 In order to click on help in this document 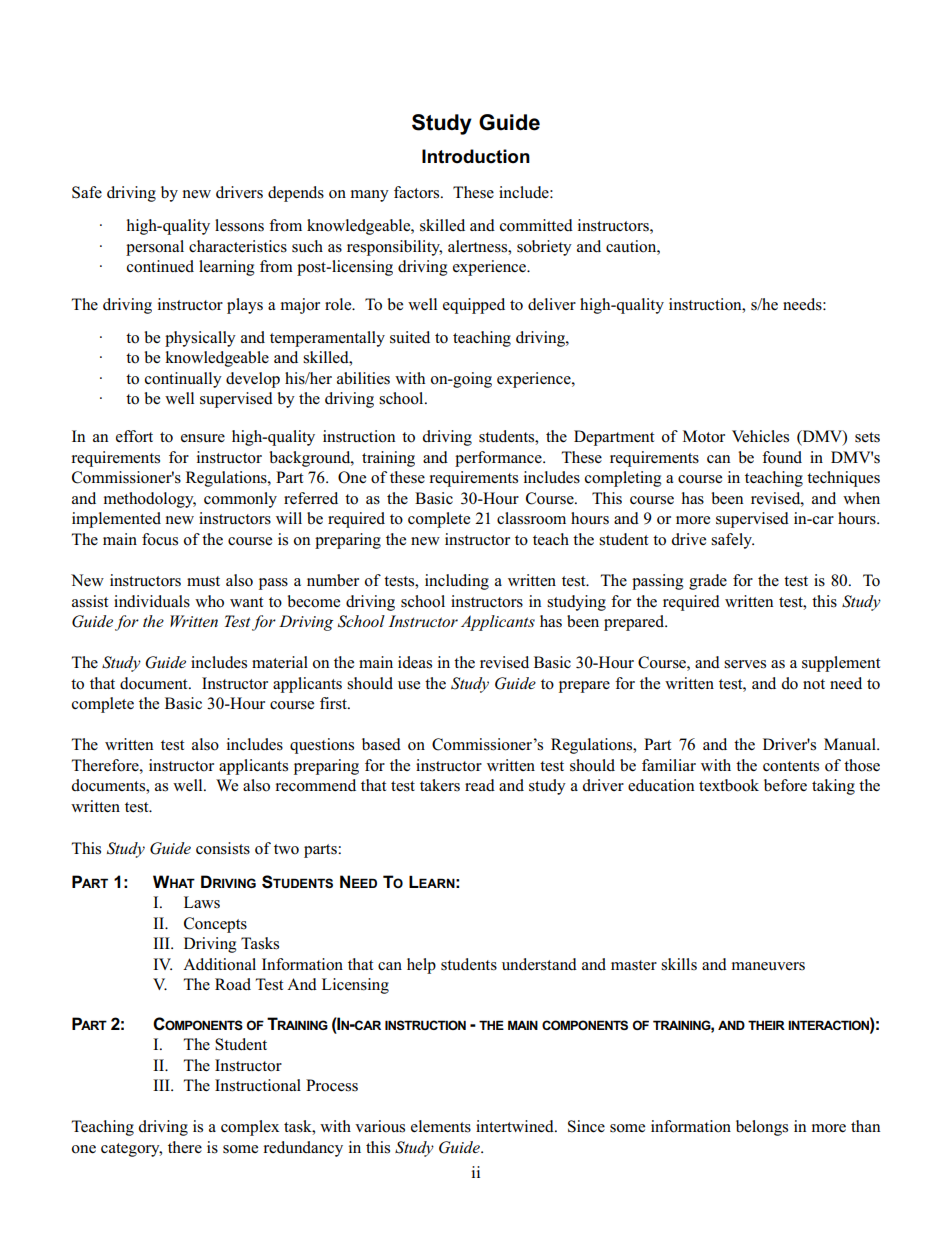, I will do `click(421, 966)`.
